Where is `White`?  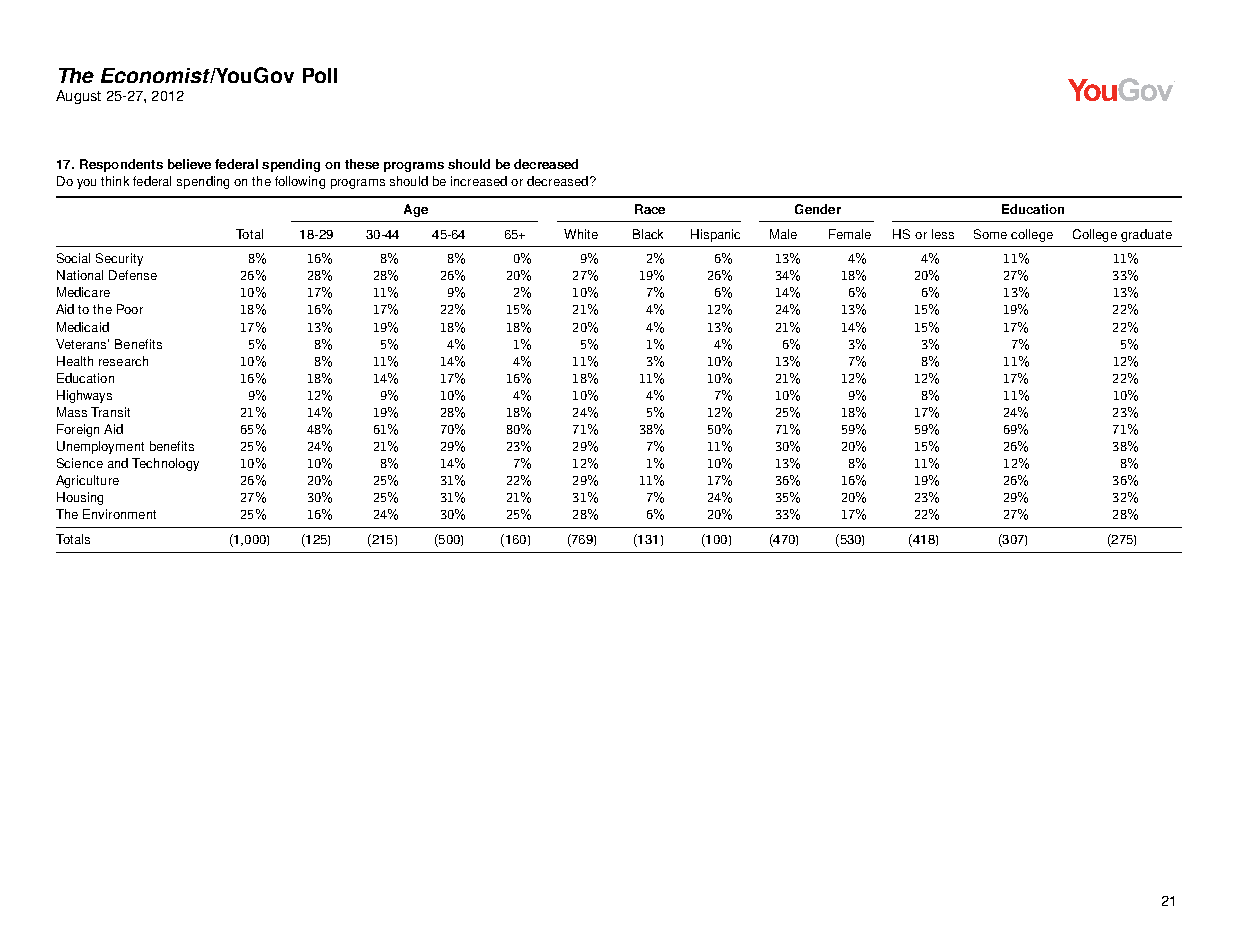 White is located at coordinates (581, 234).
